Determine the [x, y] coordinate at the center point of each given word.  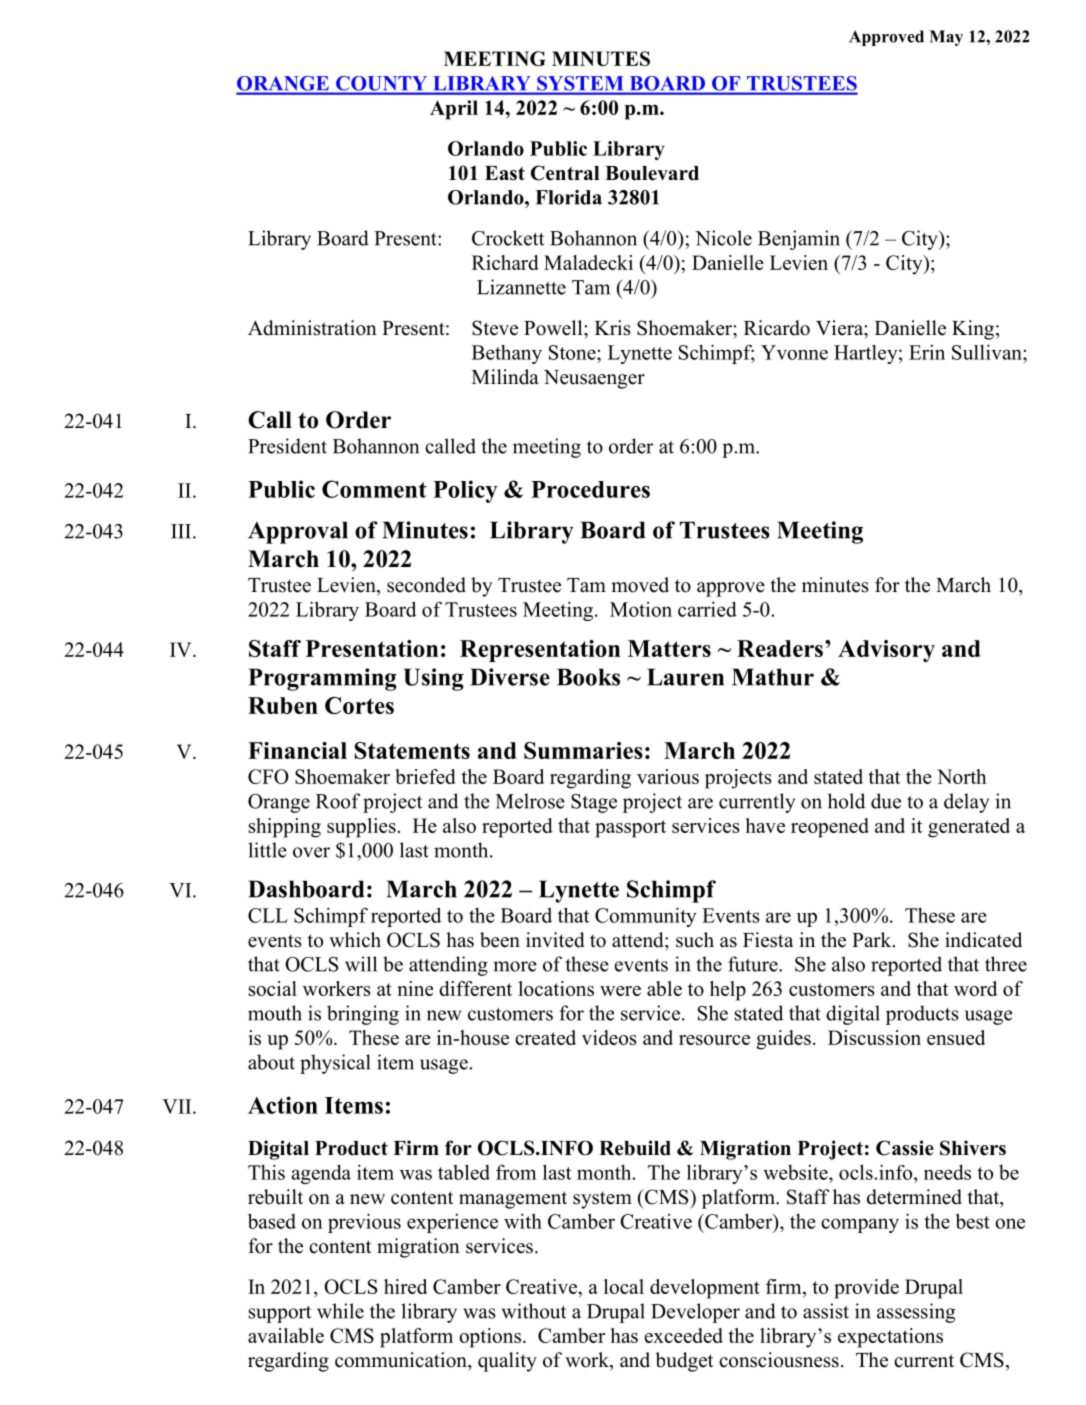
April [454, 110]
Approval [298, 532]
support [280, 1314]
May [946, 38]
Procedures [590, 489]
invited [555, 940]
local [624, 1286]
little [267, 850]
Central [565, 173]
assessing [916, 1313]
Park [873, 939]
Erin [927, 352]
